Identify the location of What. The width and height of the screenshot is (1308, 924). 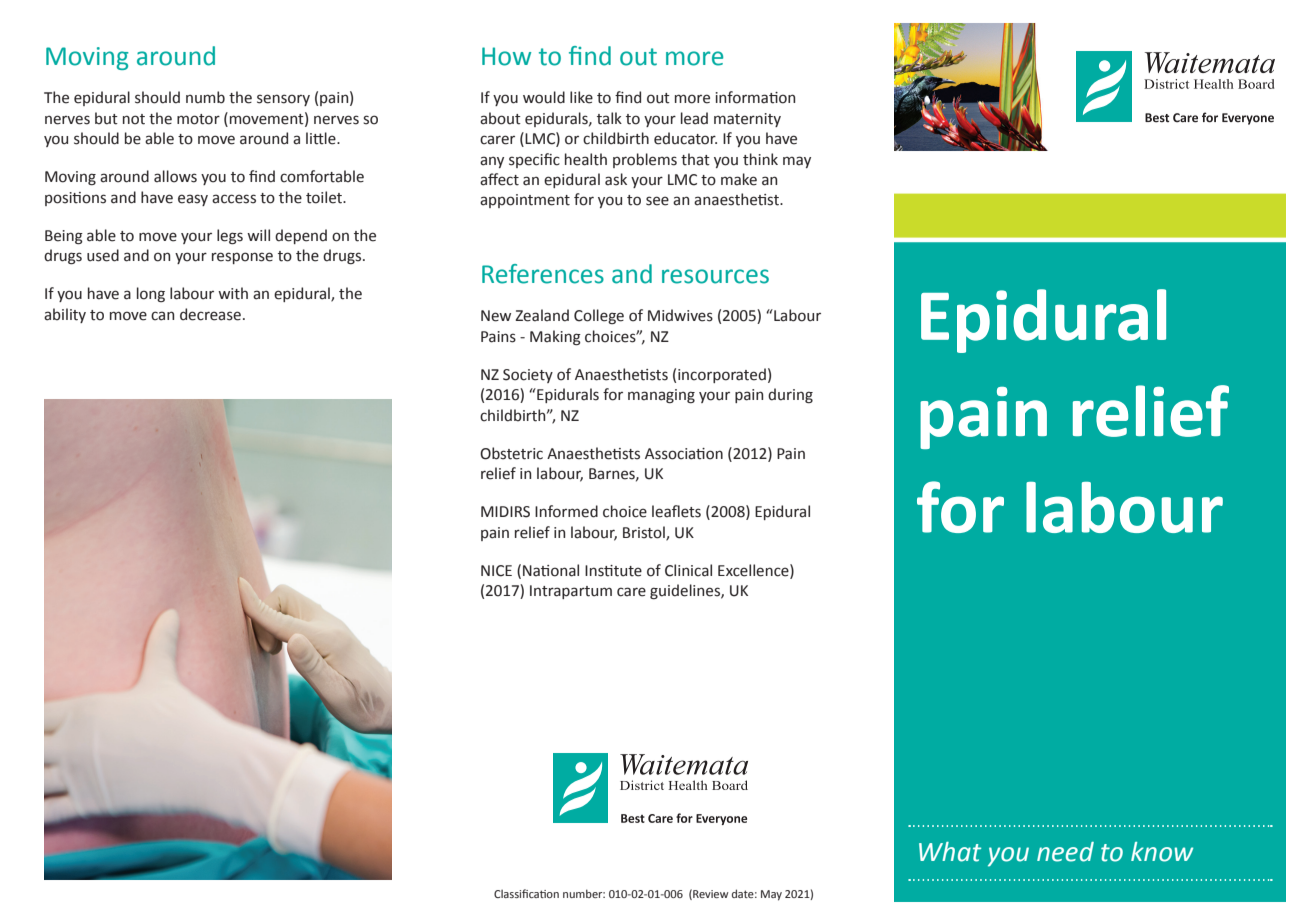
(950, 852).
